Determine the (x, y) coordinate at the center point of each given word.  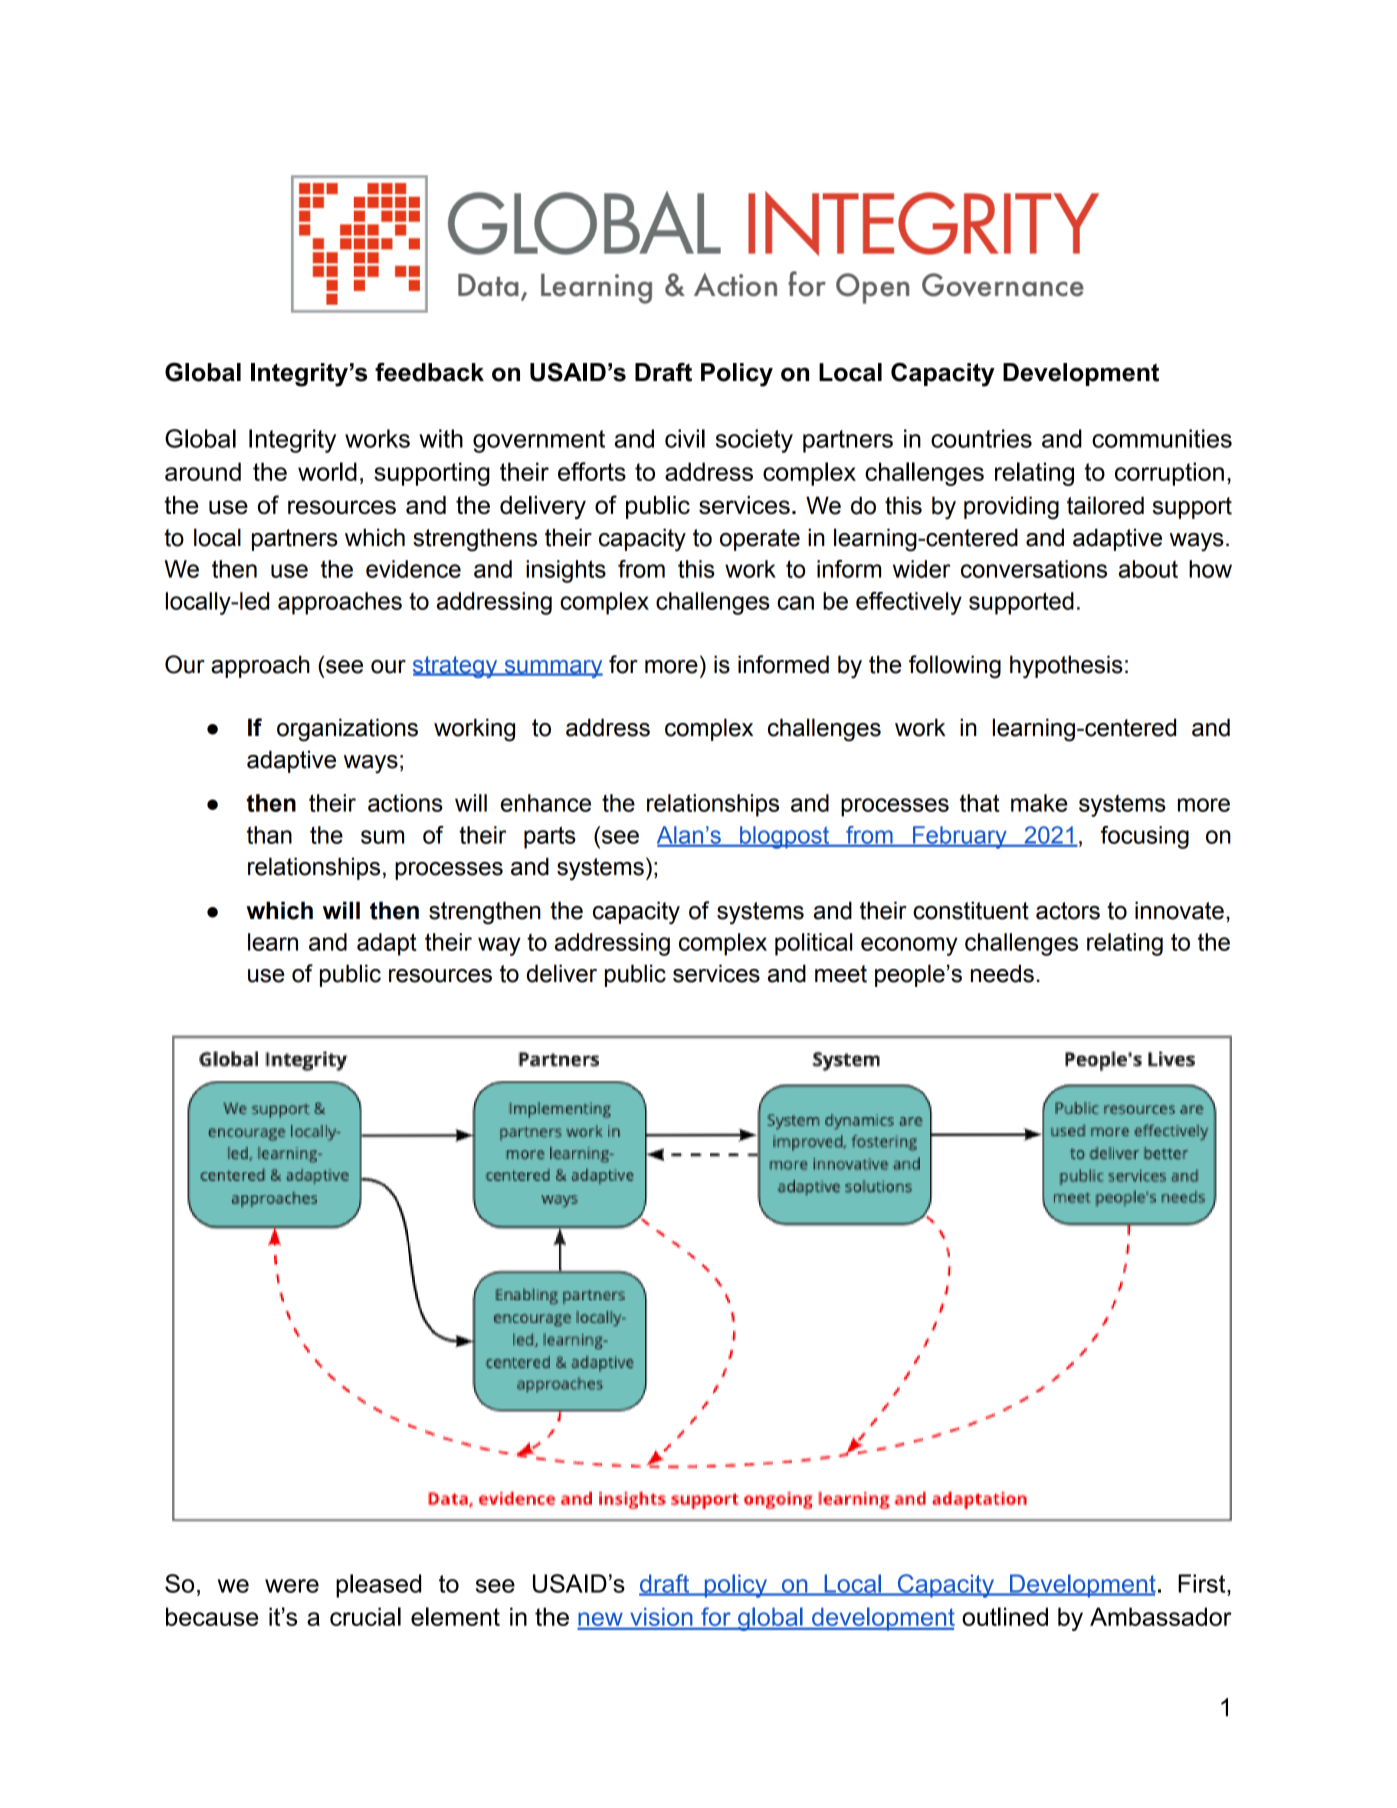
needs (1002, 973)
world (327, 471)
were (292, 1586)
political (813, 944)
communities (1162, 438)
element (455, 1616)
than (269, 835)
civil (685, 438)
